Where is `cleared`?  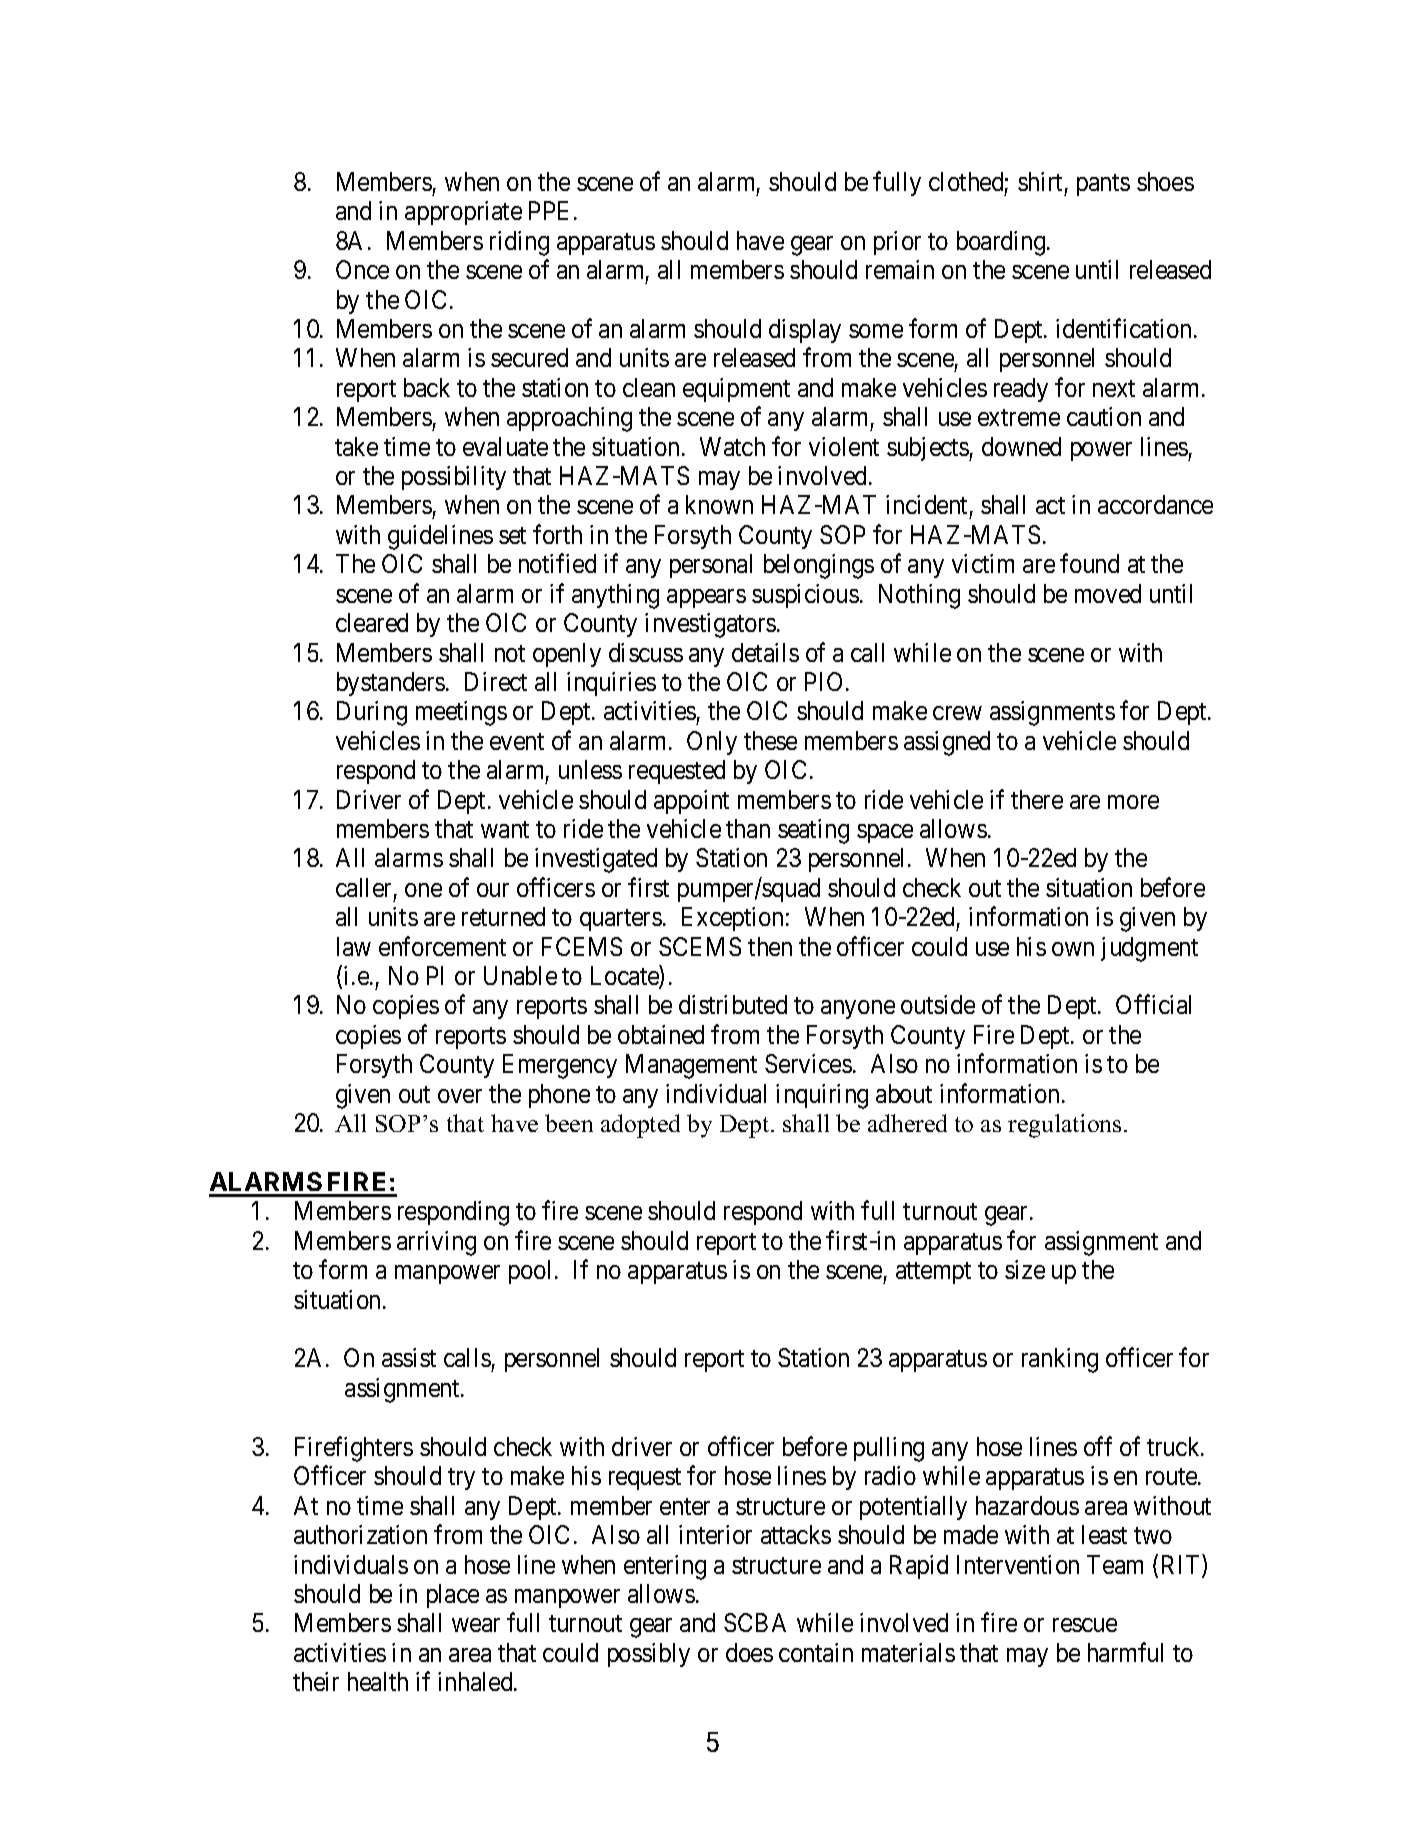 cleared is located at coordinates (372, 622).
